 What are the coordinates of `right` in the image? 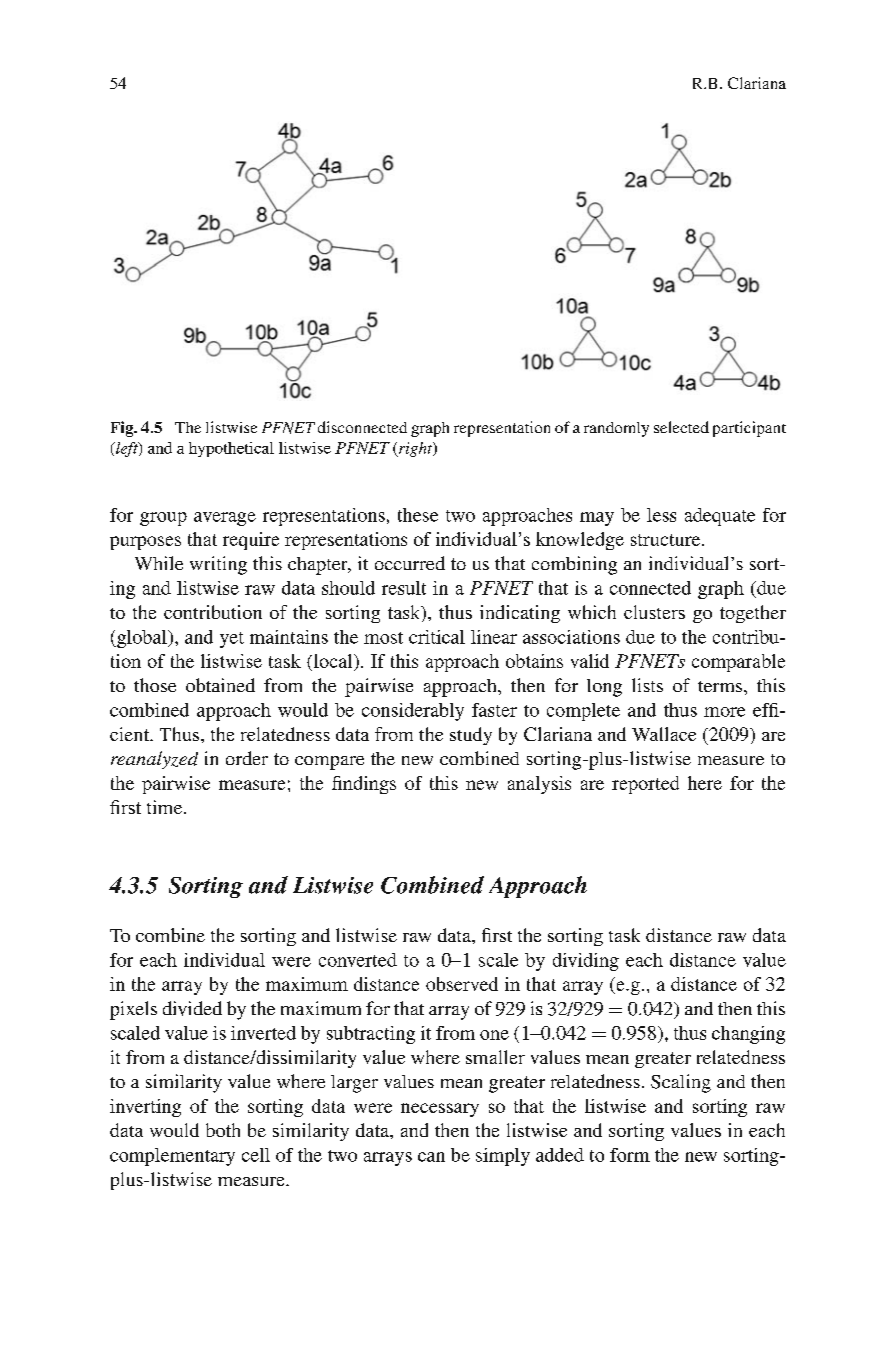 It's located at (416, 449).
